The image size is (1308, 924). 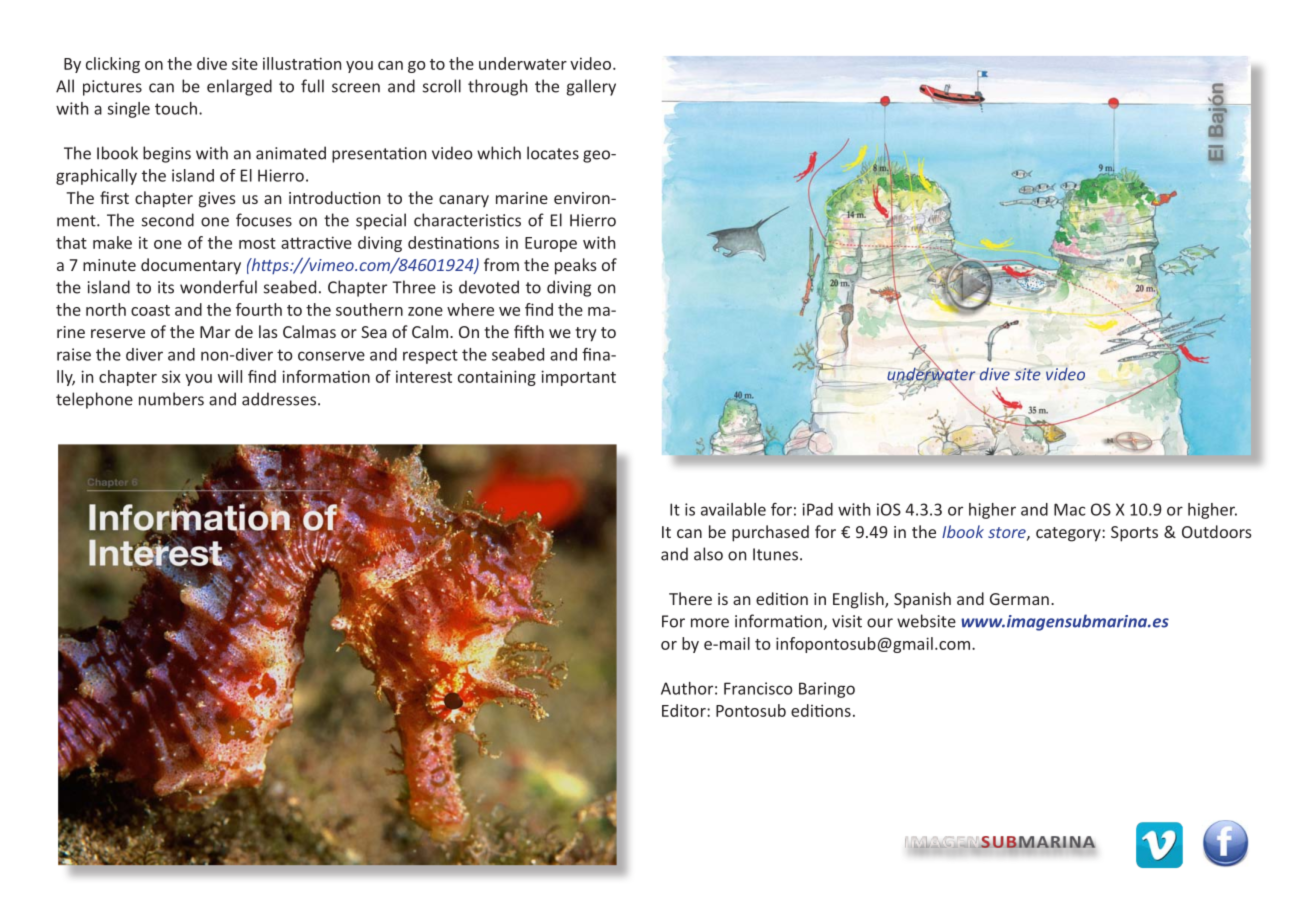 I want to click on enlarged, so click(x=239, y=87).
